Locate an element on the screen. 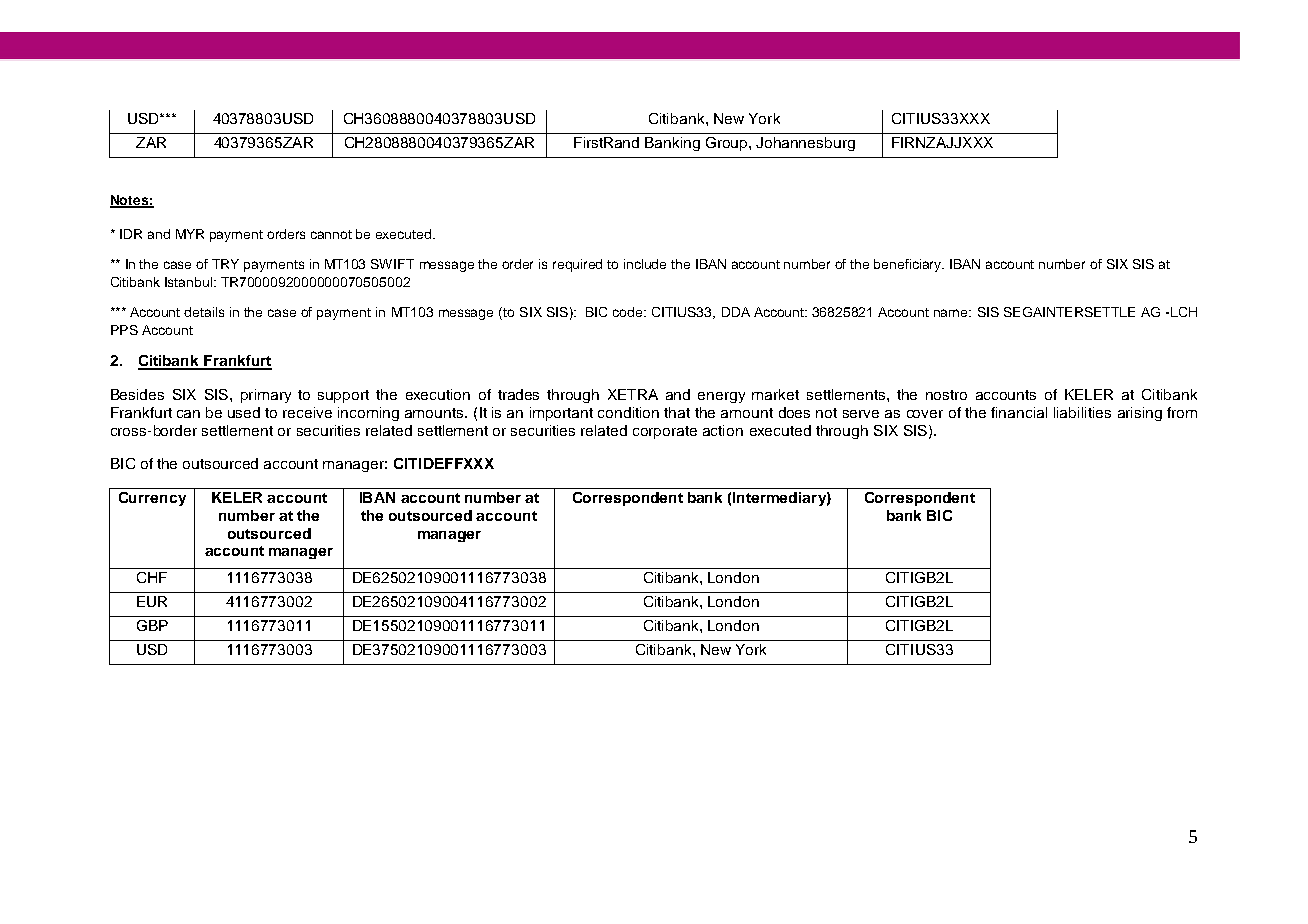  EUR is located at coordinates (152, 601).
